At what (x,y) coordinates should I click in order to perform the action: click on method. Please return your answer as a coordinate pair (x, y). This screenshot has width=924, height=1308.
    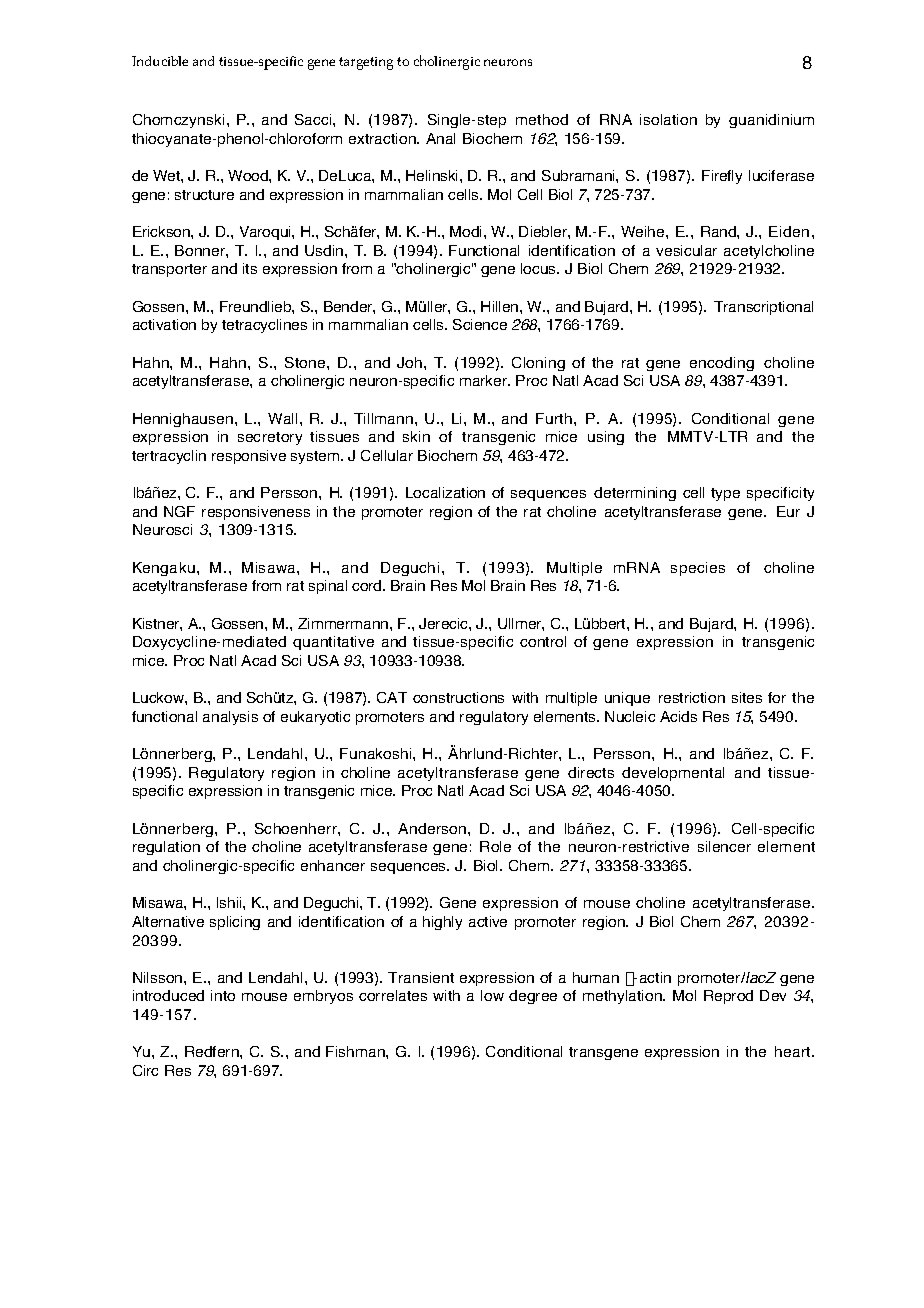
    Looking at the image, I should click on (542, 119).
